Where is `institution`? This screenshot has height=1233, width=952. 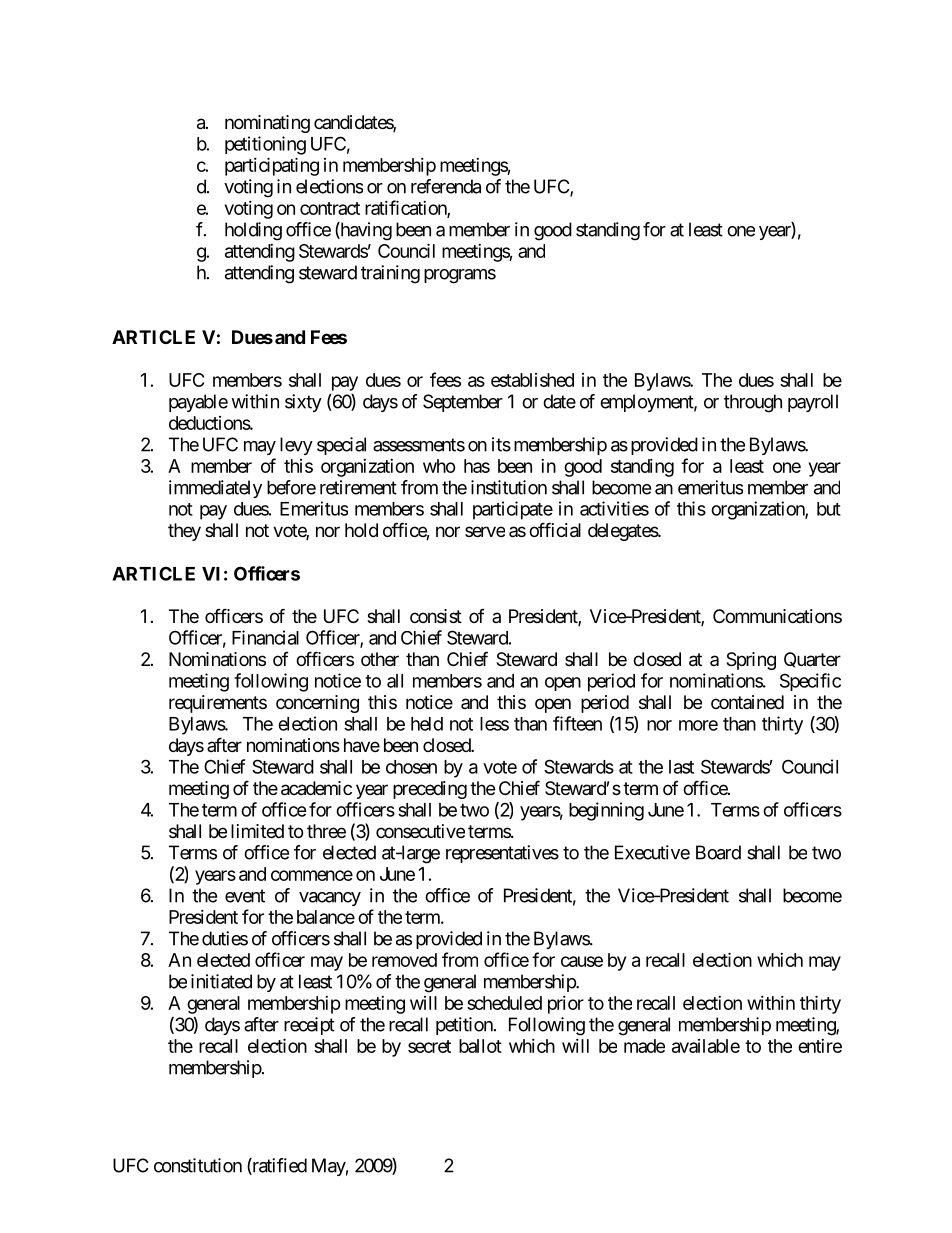
institution is located at coordinates (509, 487).
